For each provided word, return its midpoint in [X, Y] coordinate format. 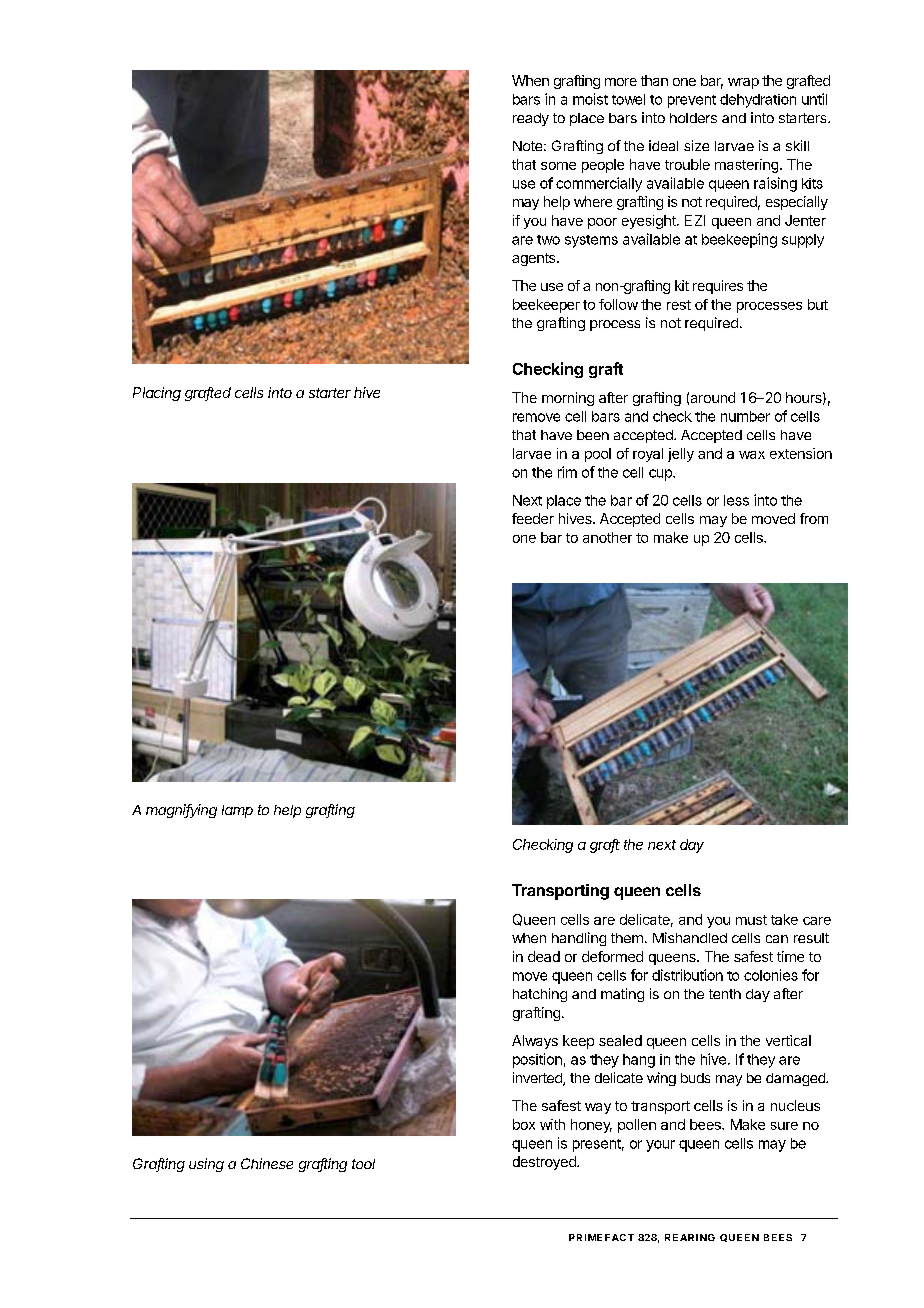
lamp [237, 811]
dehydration [758, 101]
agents [535, 259]
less [736, 500]
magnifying [181, 811]
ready [531, 119]
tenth [725, 994]
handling [579, 939]
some [558, 166]
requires [718, 287]
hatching [540, 995]
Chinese [267, 1163]
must [751, 920]
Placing [157, 394]
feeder [533, 518]
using [206, 1165]
